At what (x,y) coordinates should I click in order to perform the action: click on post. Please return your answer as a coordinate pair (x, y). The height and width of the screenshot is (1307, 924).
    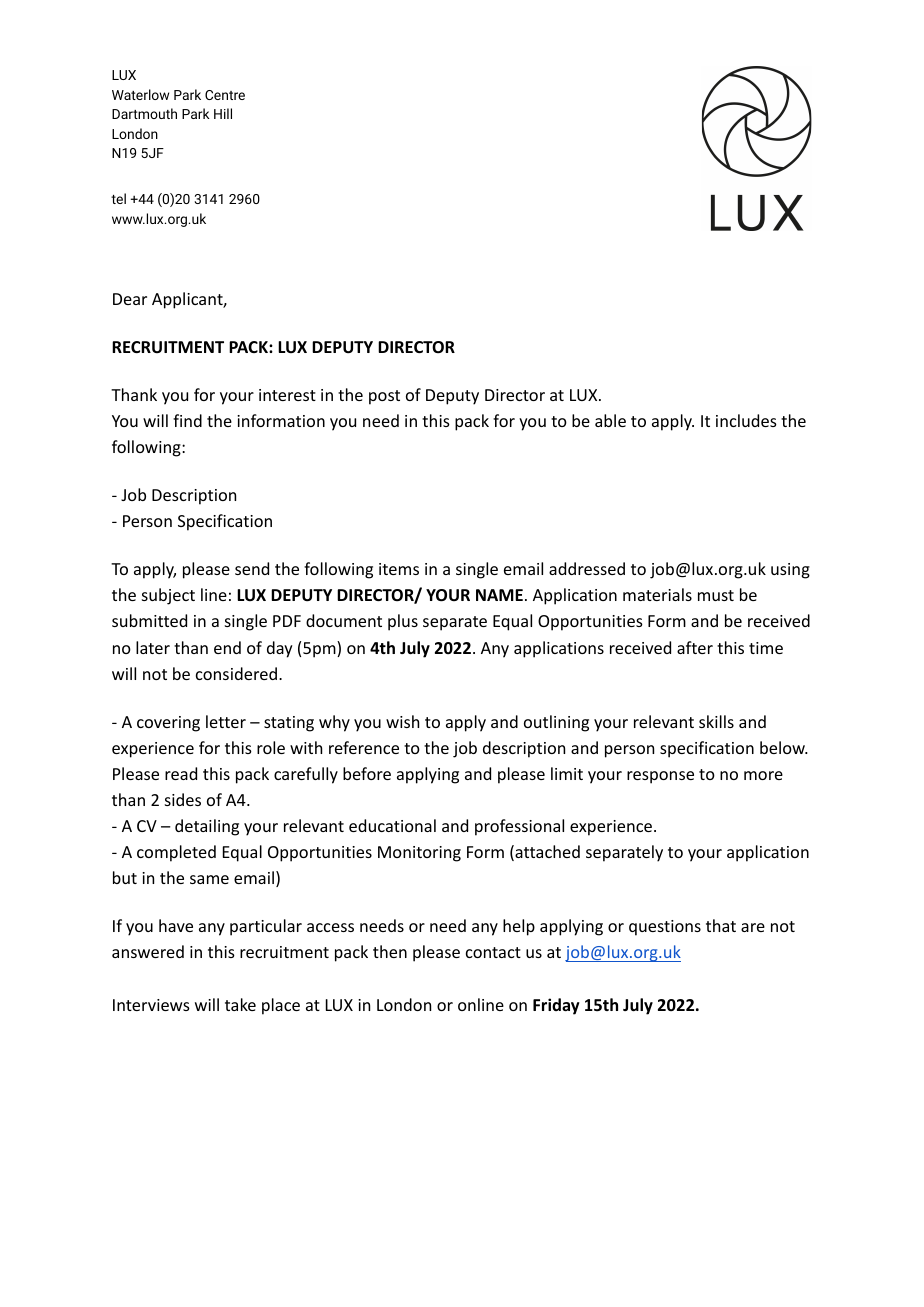
    Looking at the image, I should click on (384, 397).
